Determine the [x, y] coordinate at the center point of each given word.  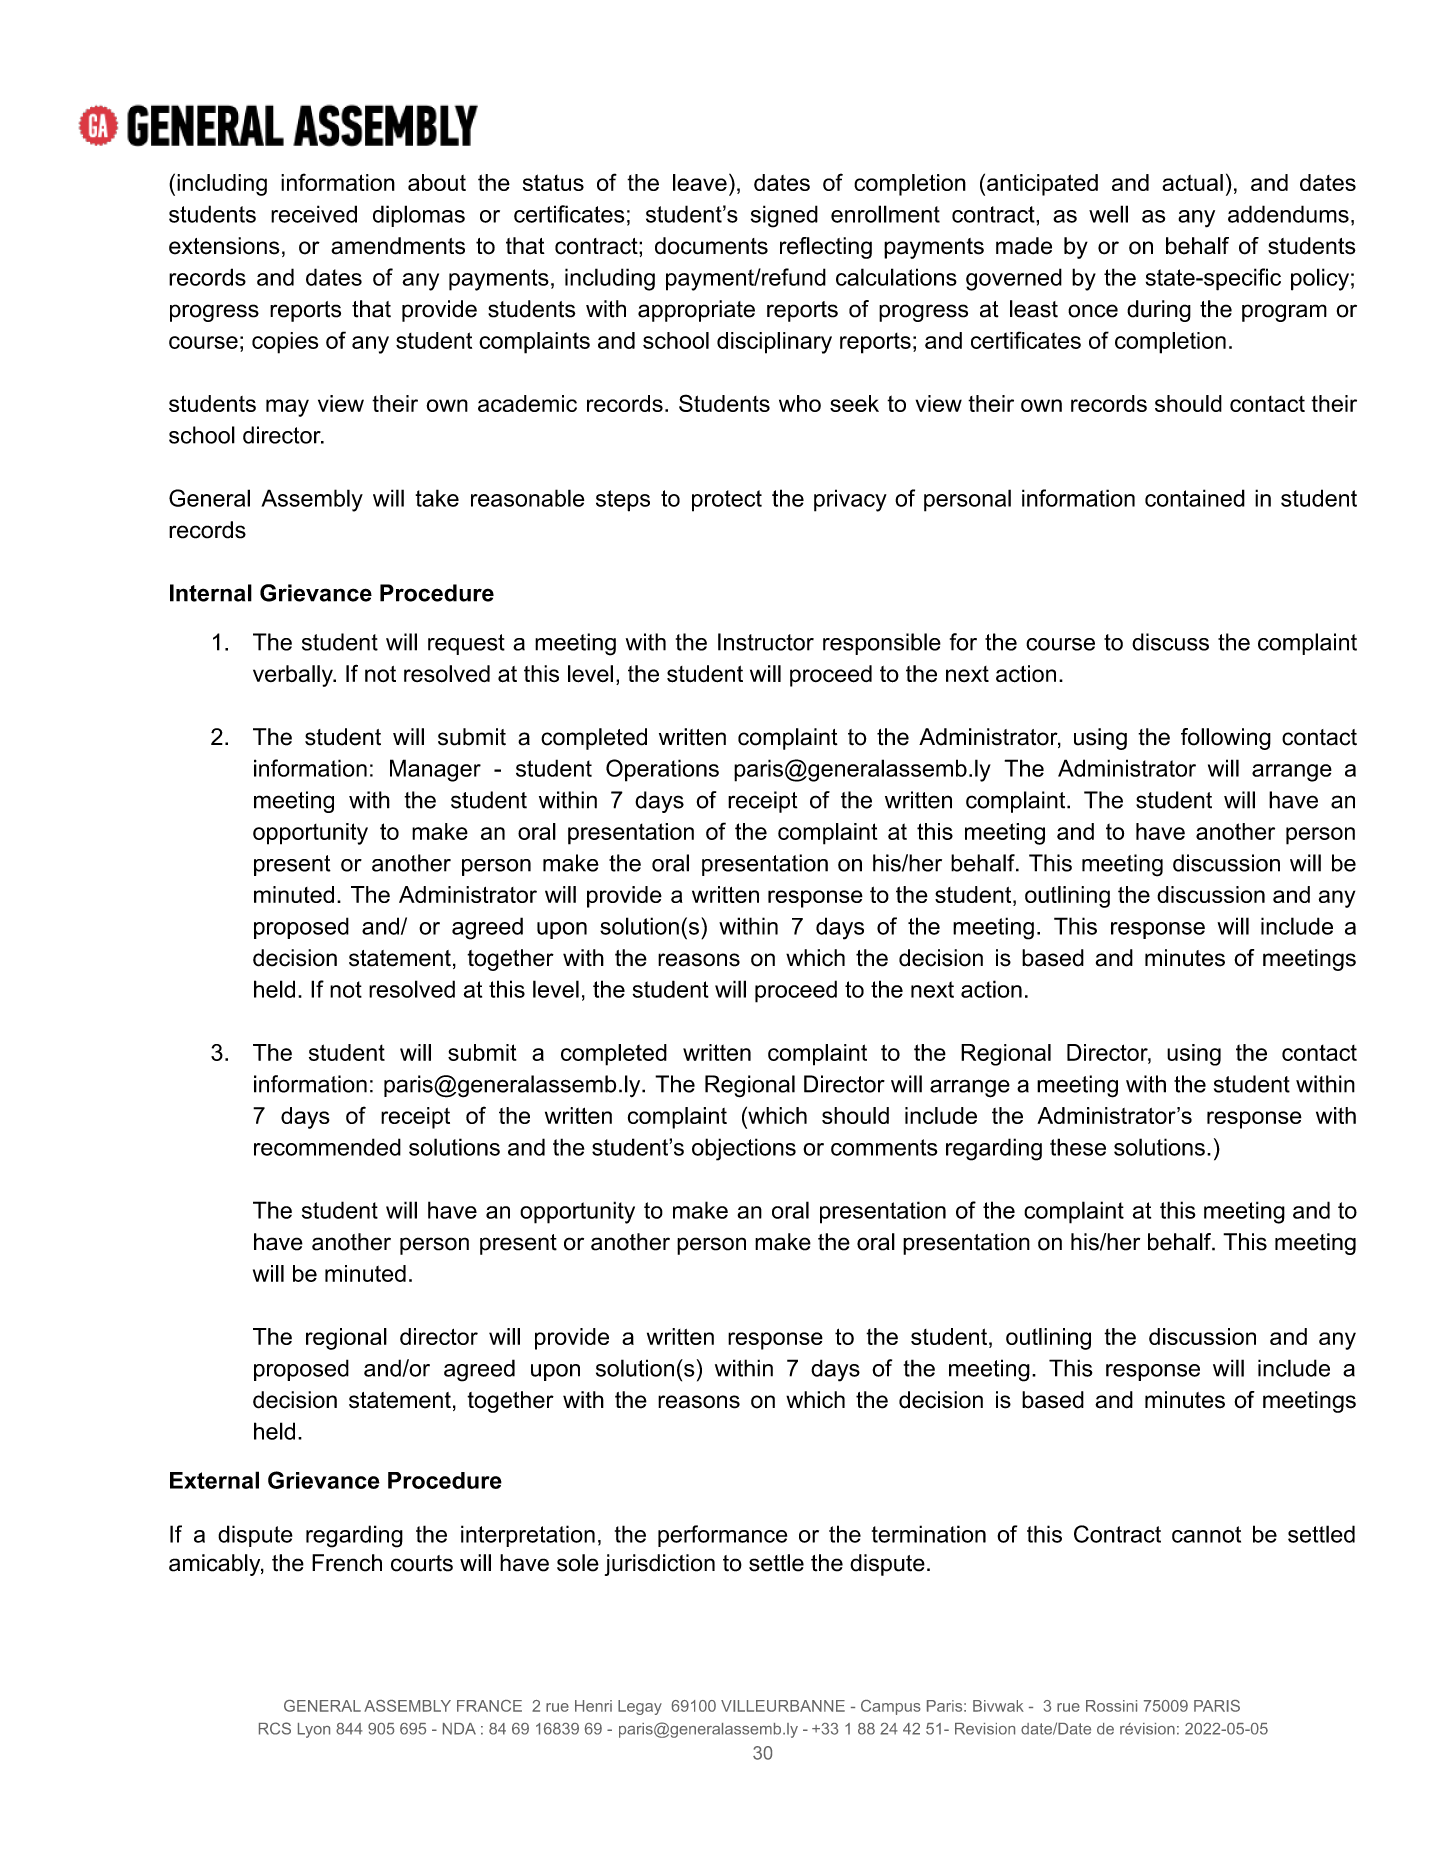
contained [1195, 498]
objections [744, 1149]
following [1226, 739]
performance [722, 1536]
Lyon [314, 1730]
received [314, 214]
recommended [327, 1147]
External [214, 1480]
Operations [662, 770]
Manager [435, 770]
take [437, 498]
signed [784, 216]
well [1108, 214]
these [1078, 1147]
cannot [1206, 1534]
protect [727, 501]
